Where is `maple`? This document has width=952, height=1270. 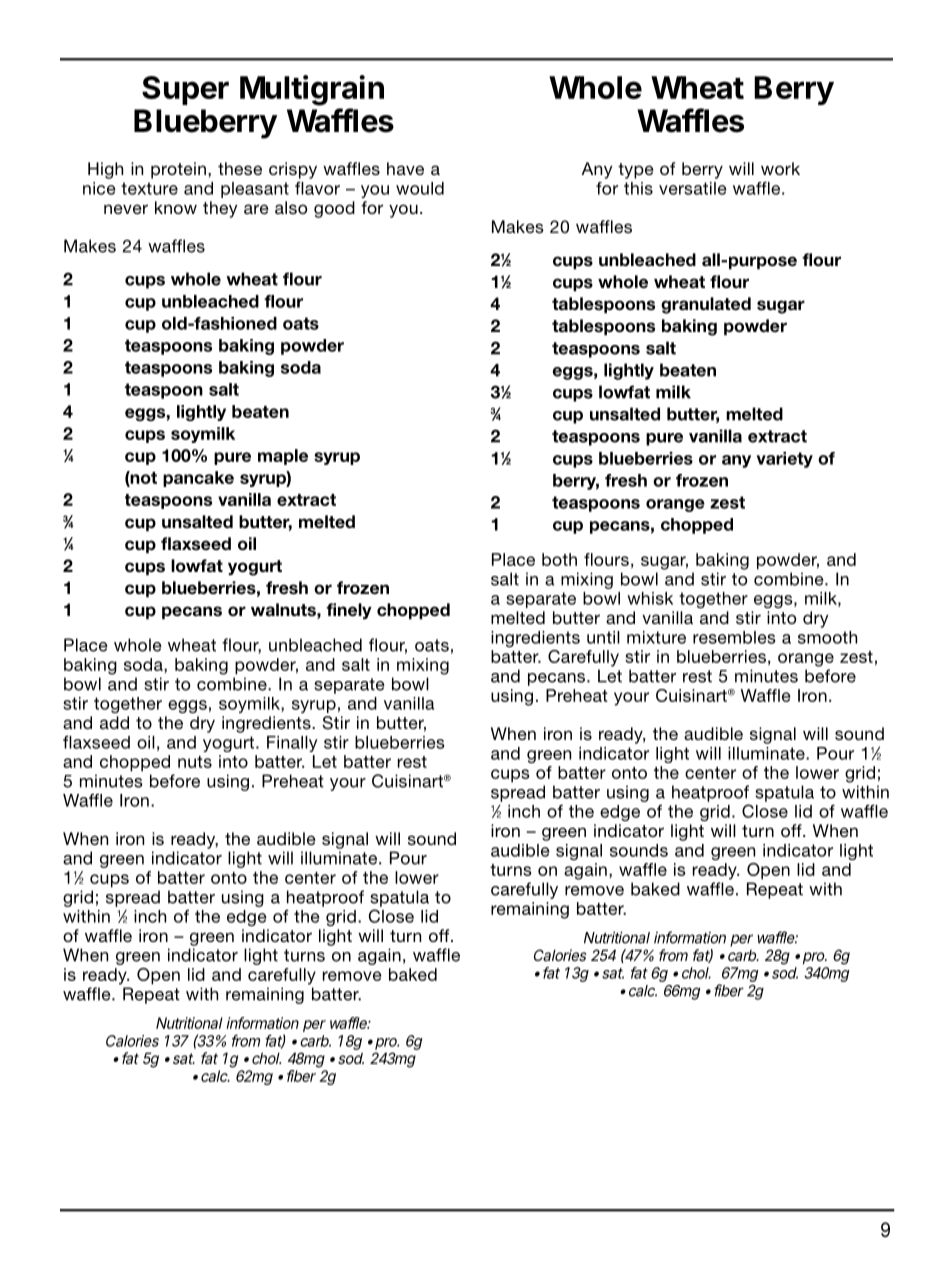 maple is located at coordinates (283, 457).
